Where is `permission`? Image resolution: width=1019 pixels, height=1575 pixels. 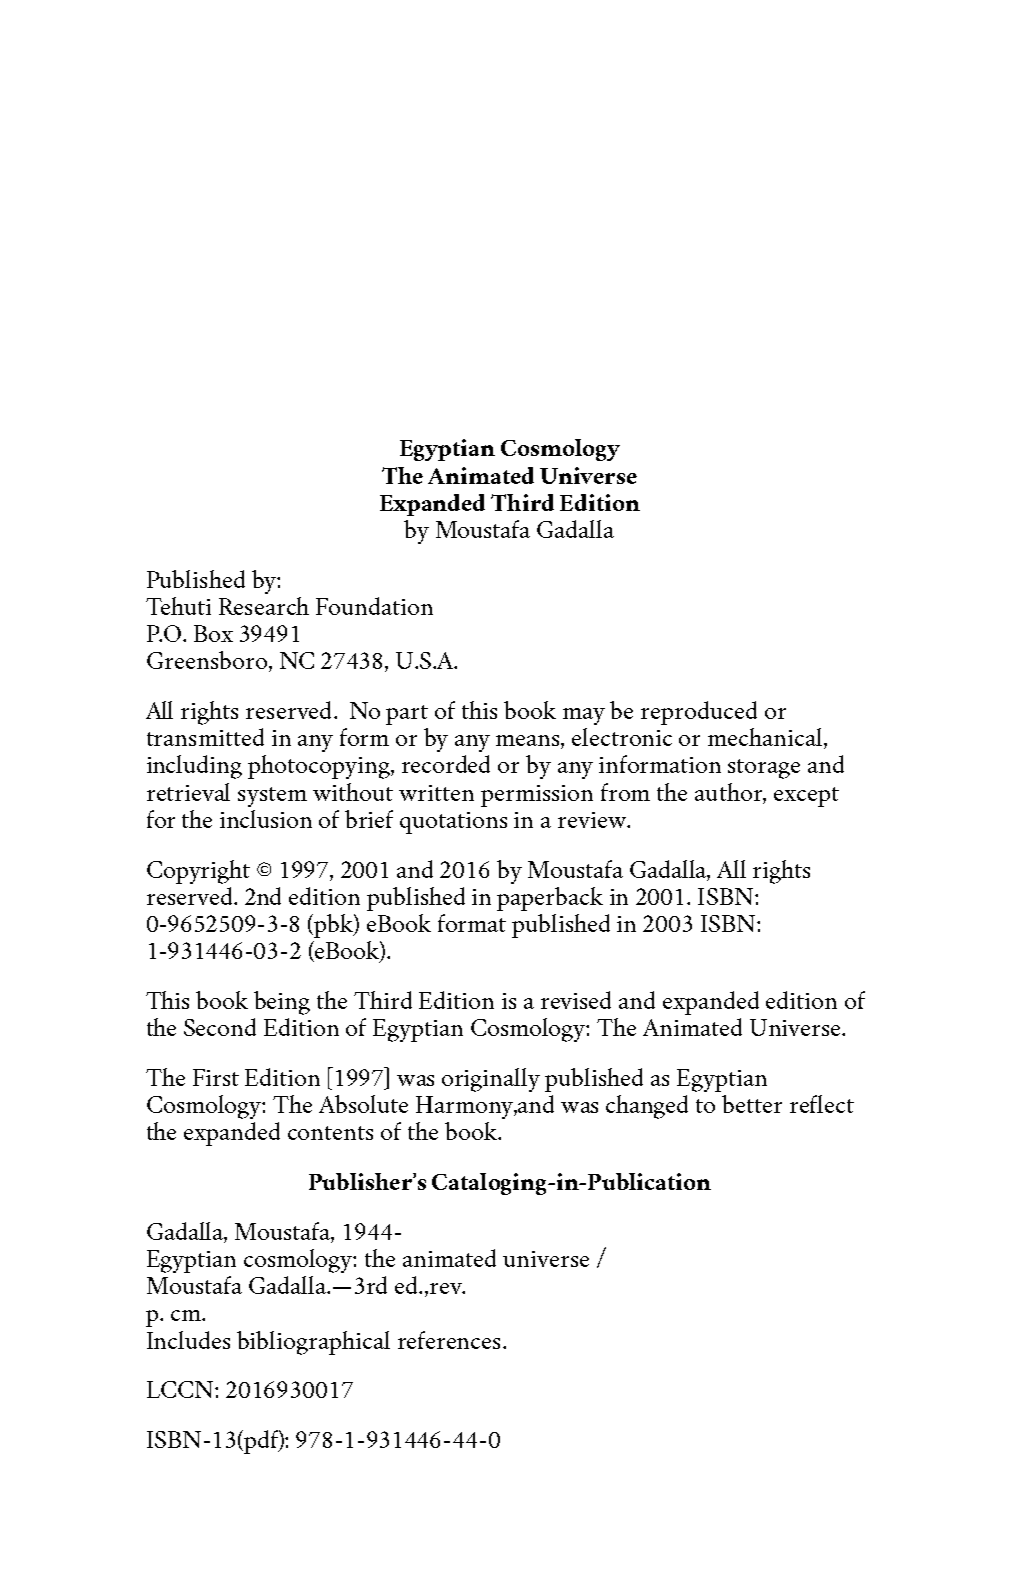
permission is located at coordinates (537, 796).
